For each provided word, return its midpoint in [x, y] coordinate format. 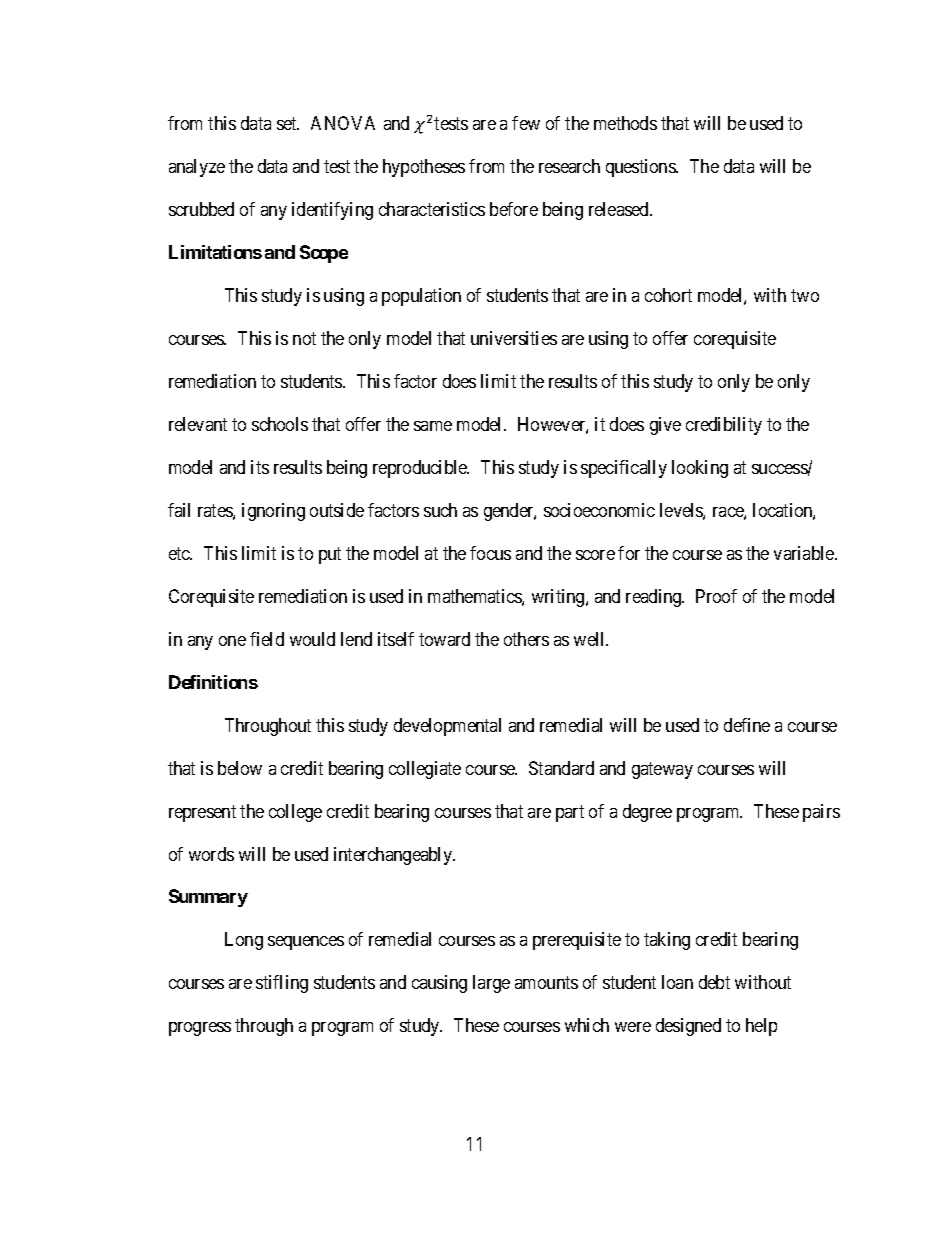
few [526, 123]
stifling [282, 984]
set [288, 123]
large [491, 984]
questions [641, 168]
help [761, 1027]
